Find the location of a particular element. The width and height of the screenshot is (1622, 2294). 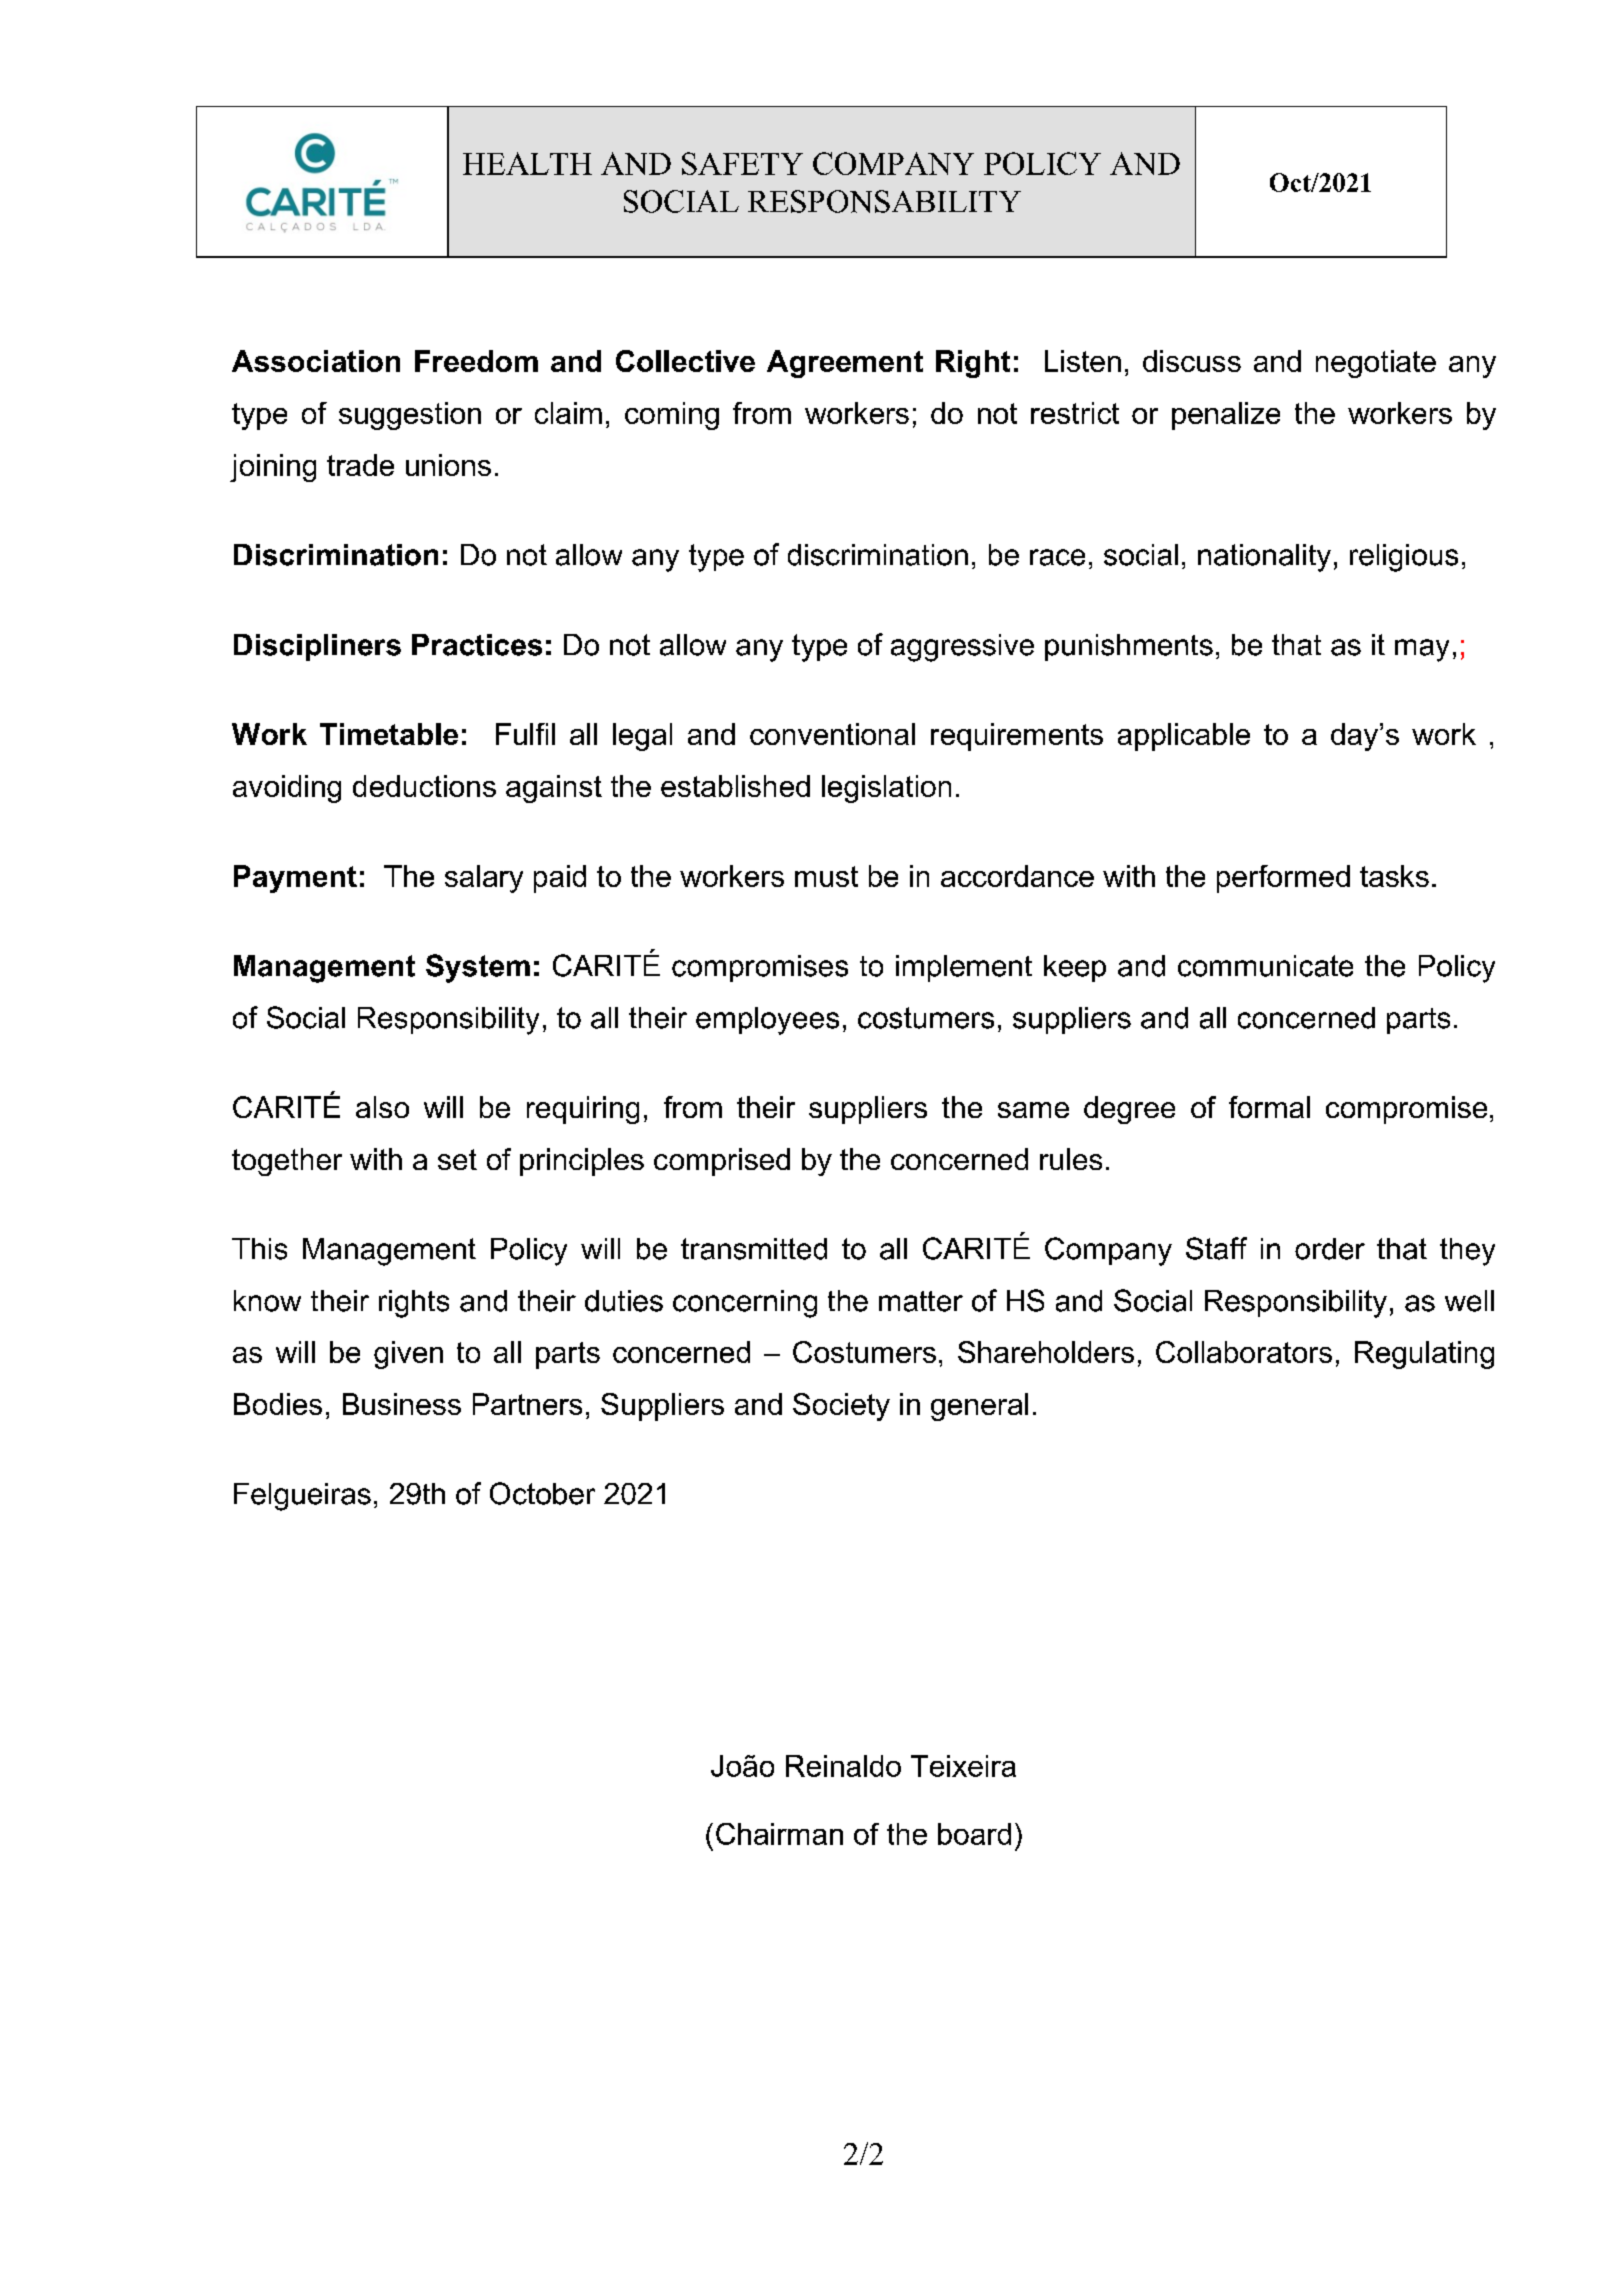

Business is located at coordinates (402, 1404).
